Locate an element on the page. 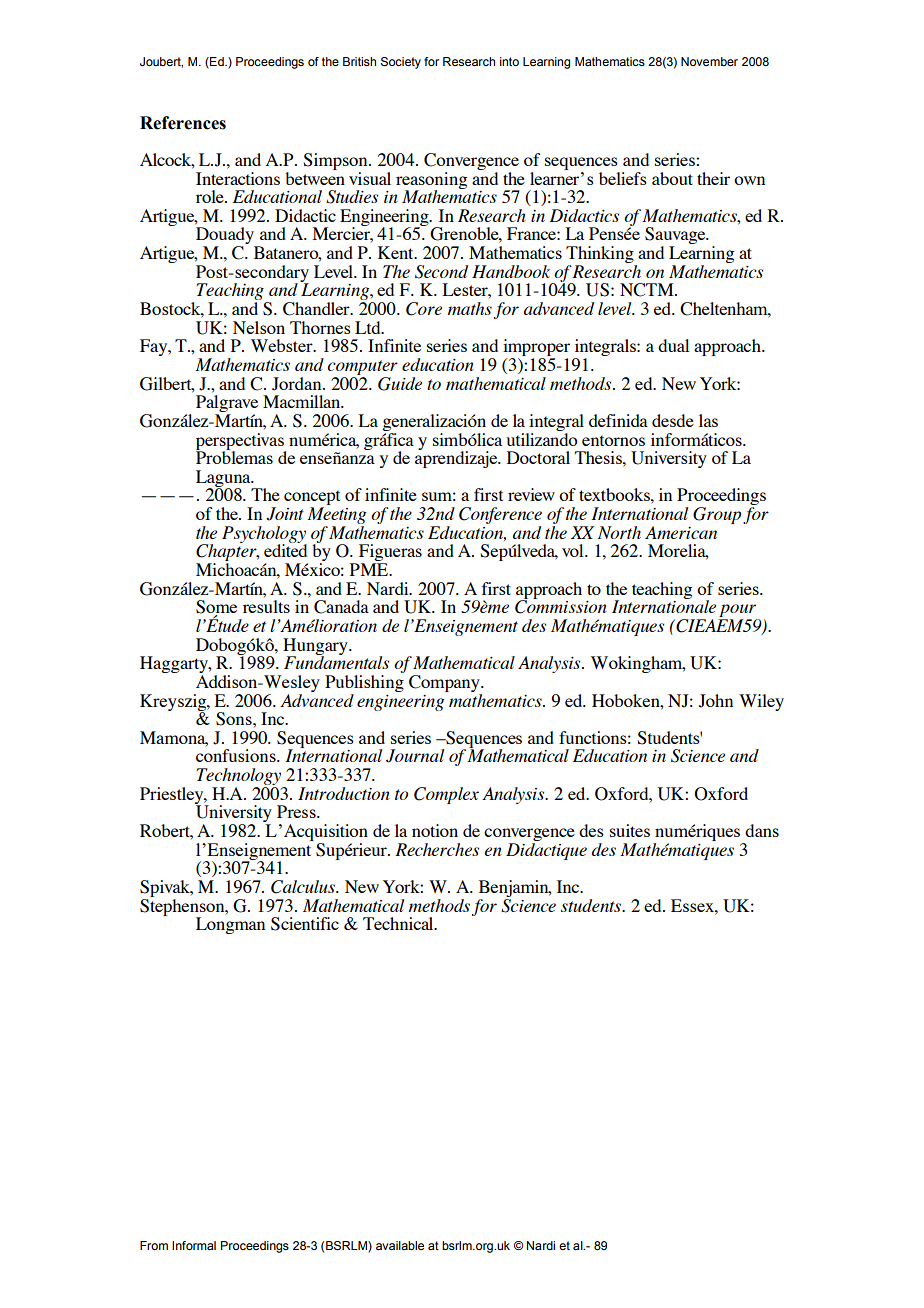 The image size is (924, 1308). Conference is located at coordinates (500, 515).
